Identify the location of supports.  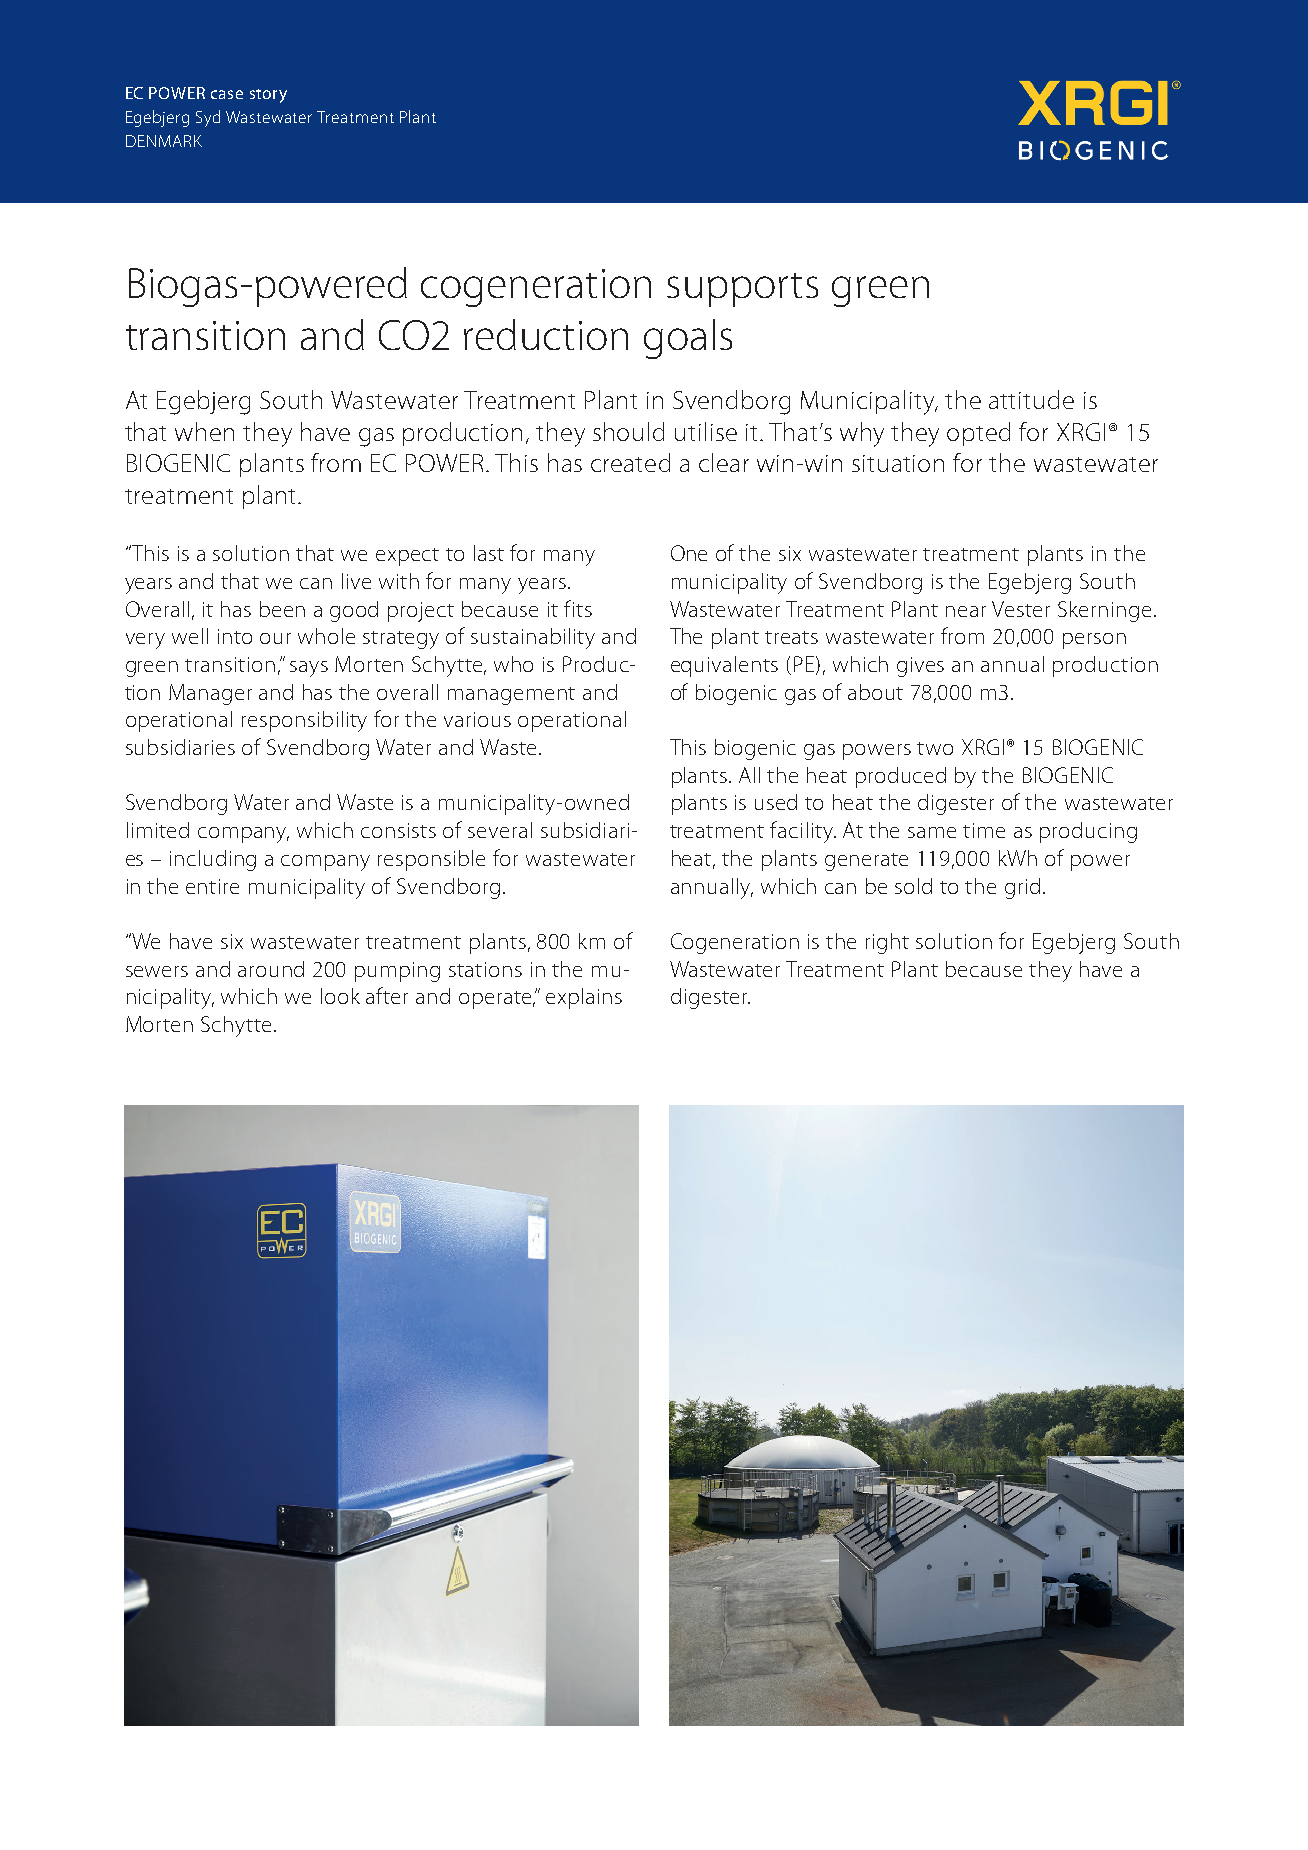
(742, 290).
